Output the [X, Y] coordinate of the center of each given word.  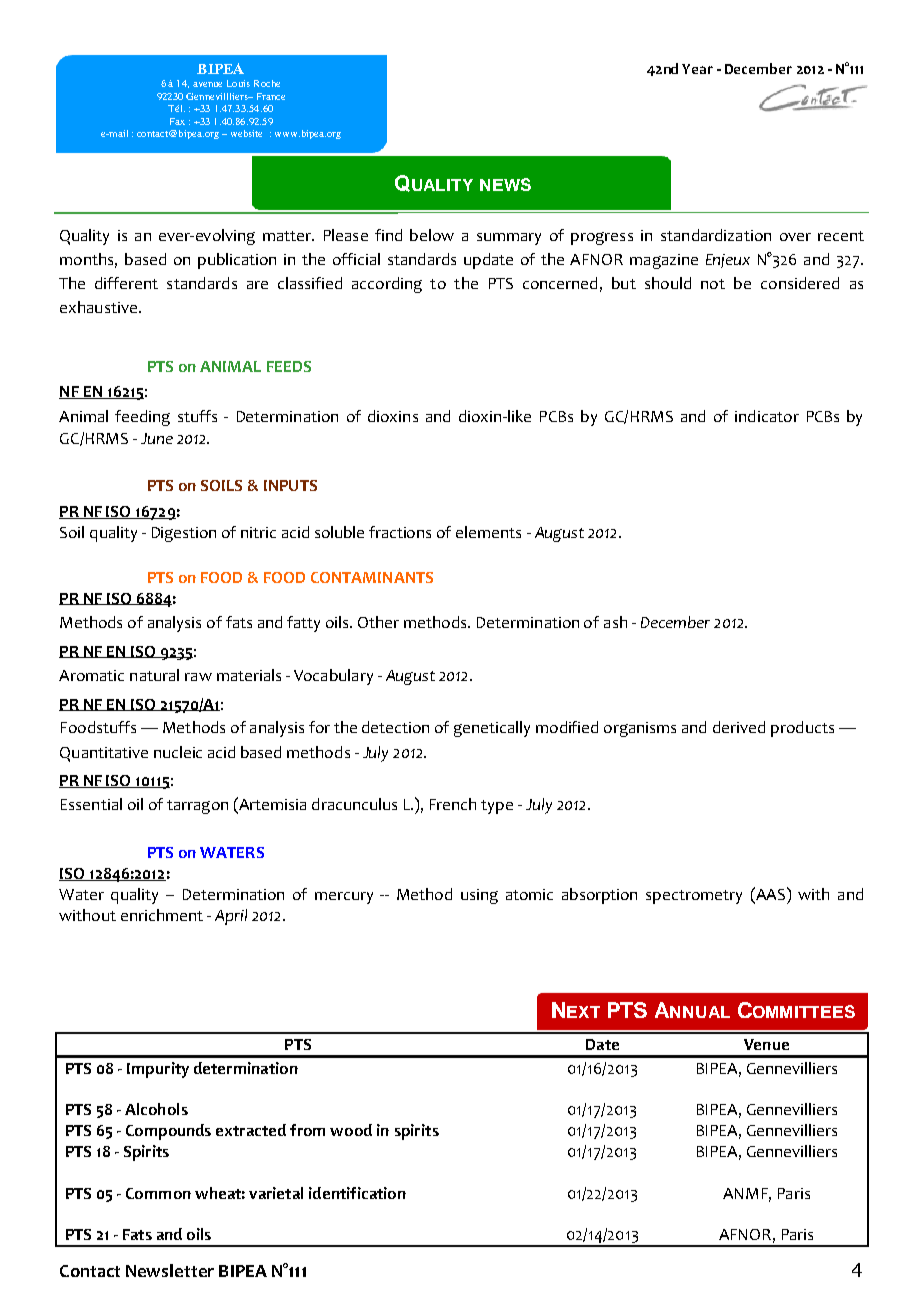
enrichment [162, 915]
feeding [142, 418]
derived [739, 727]
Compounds [168, 1132]
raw [198, 677]
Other [378, 622]
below [432, 235]
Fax [177, 121]
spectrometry [694, 897]
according [387, 285]
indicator [767, 416]
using [479, 896]
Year [697, 69]
